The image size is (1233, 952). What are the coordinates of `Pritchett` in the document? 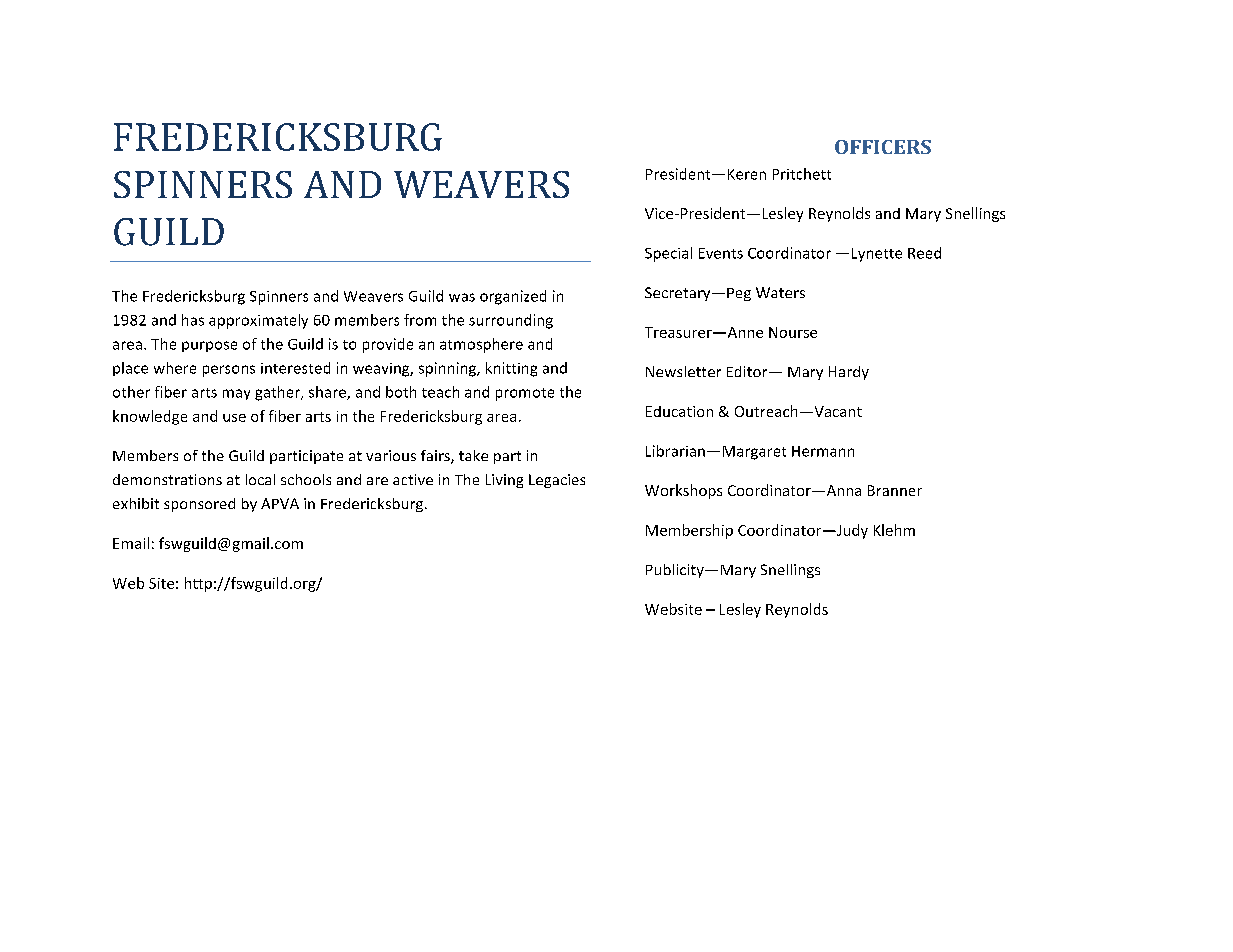 It's located at (802, 174).
